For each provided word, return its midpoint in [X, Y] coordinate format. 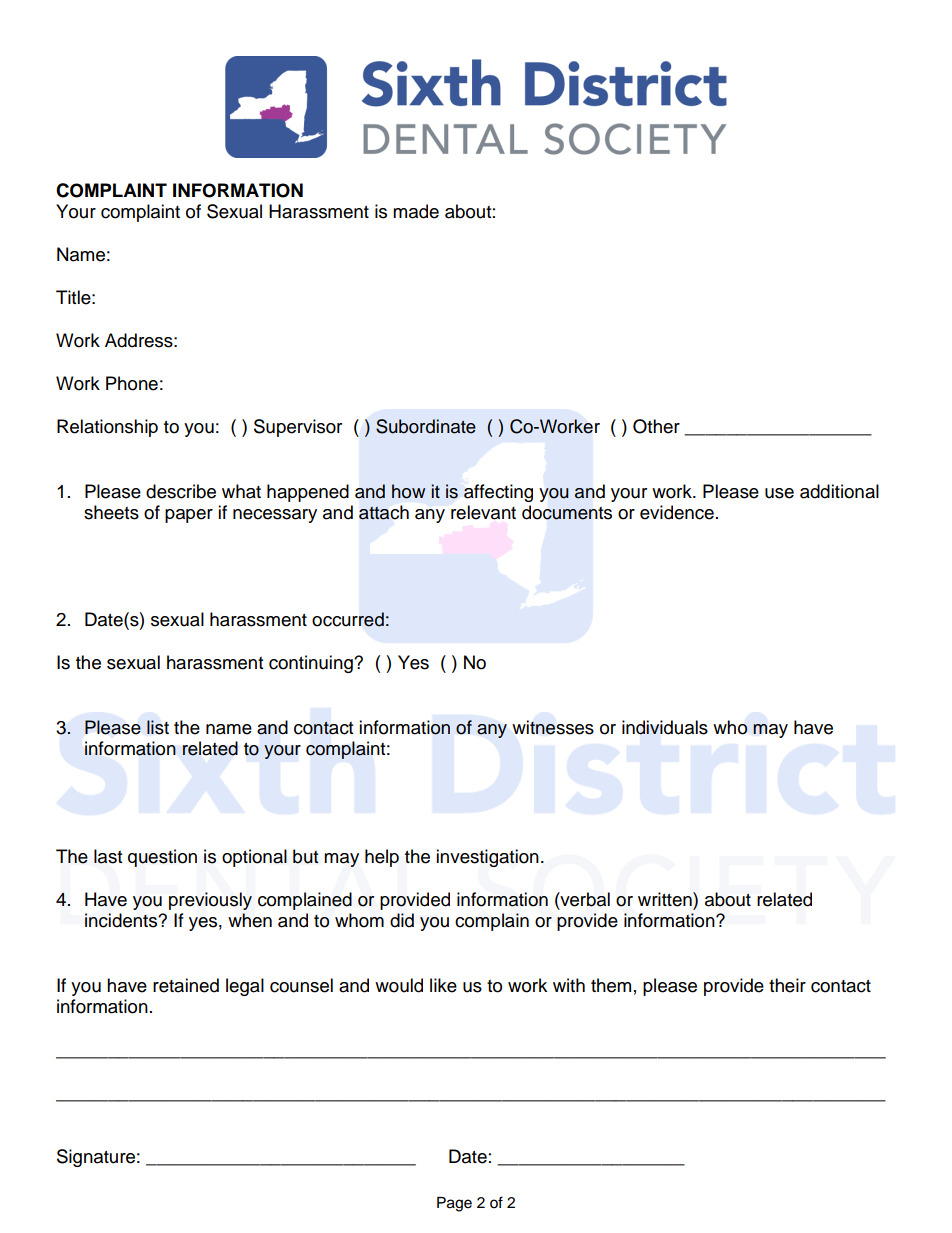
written [666, 899]
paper [189, 516]
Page [454, 1204]
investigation [487, 858]
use [779, 493]
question [162, 858]
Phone [132, 383]
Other [656, 426]
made [416, 211]
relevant [483, 512]
